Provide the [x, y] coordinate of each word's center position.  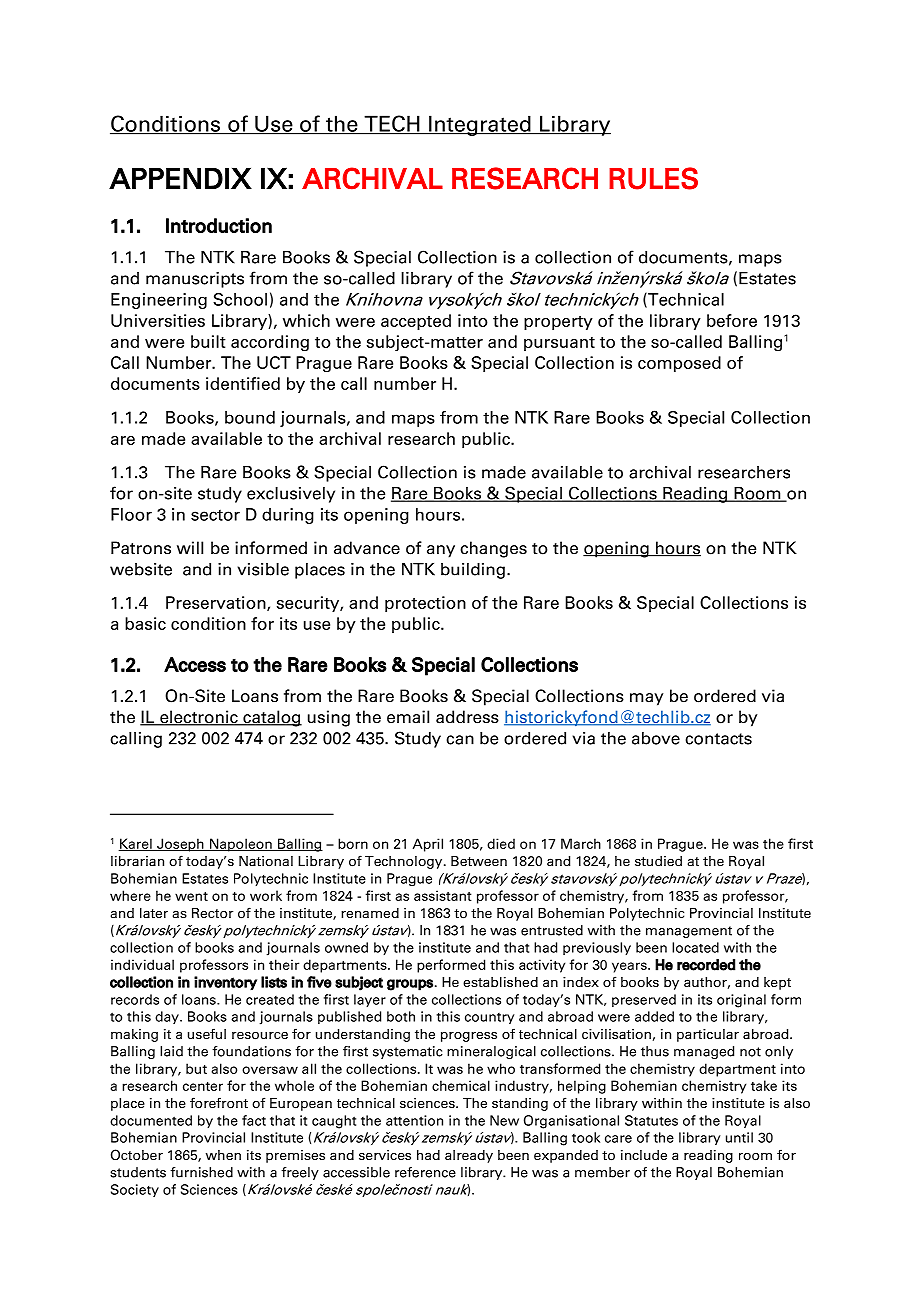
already [469, 1156]
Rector [212, 913]
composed [679, 364]
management [689, 932]
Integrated [480, 125]
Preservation [217, 603]
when [223, 1155]
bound [250, 417]
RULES [653, 178]
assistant [443, 895]
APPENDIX [180, 178]
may [647, 699]
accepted [416, 322]
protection [425, 604]
